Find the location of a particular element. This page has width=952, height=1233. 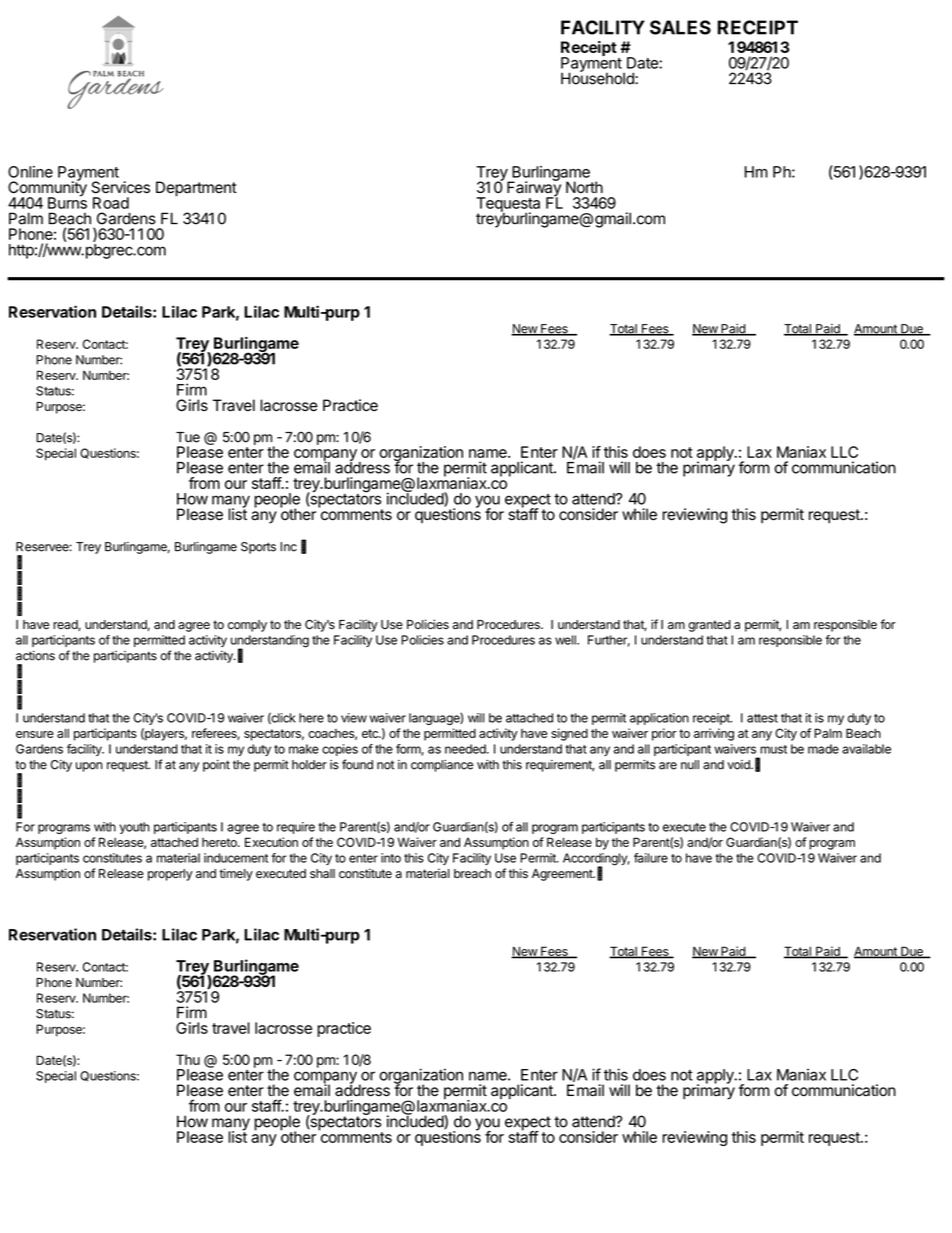

breach is located at coordinates (472, 873).
